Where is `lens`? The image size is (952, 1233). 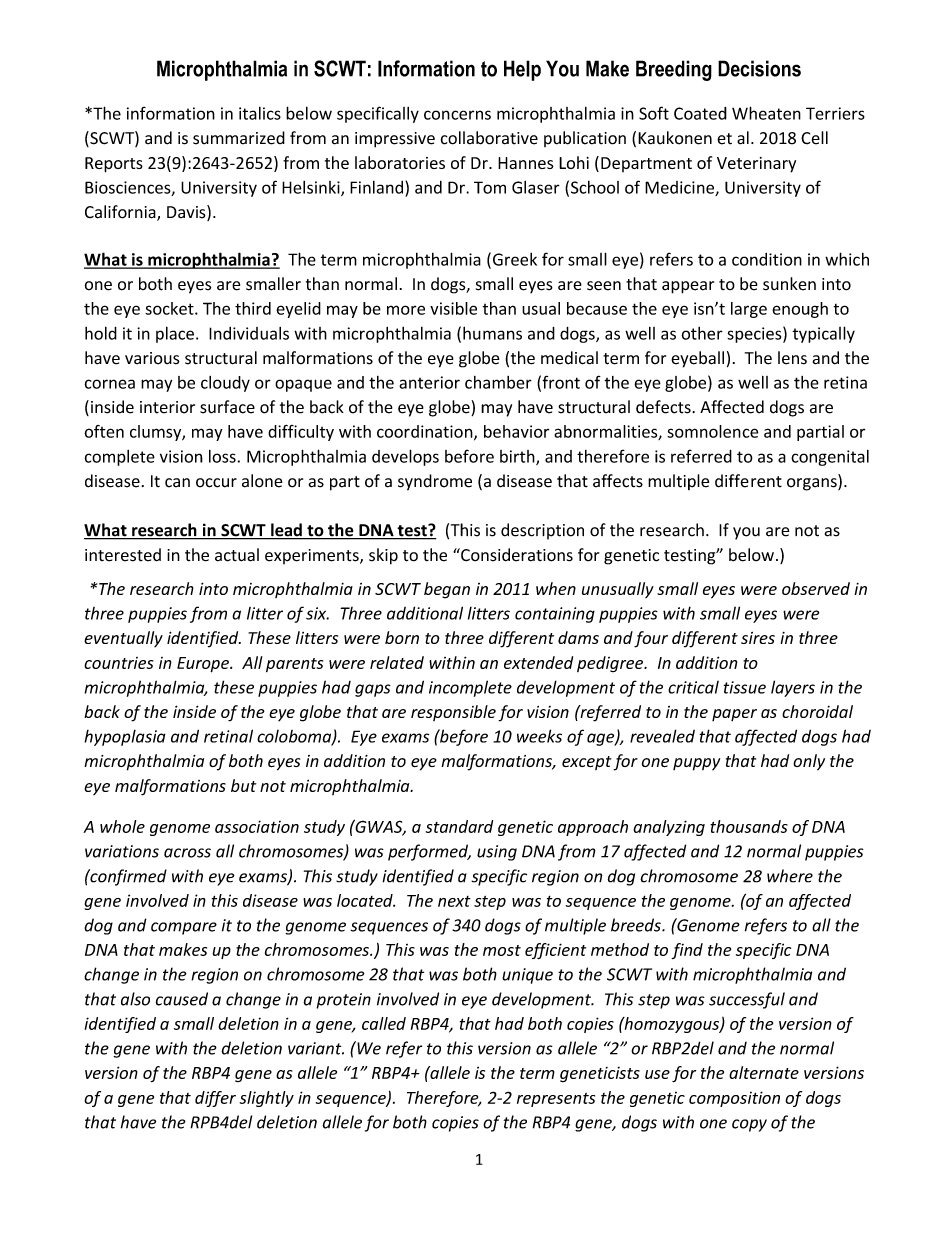 lens is located at coordinates (792, 358).
